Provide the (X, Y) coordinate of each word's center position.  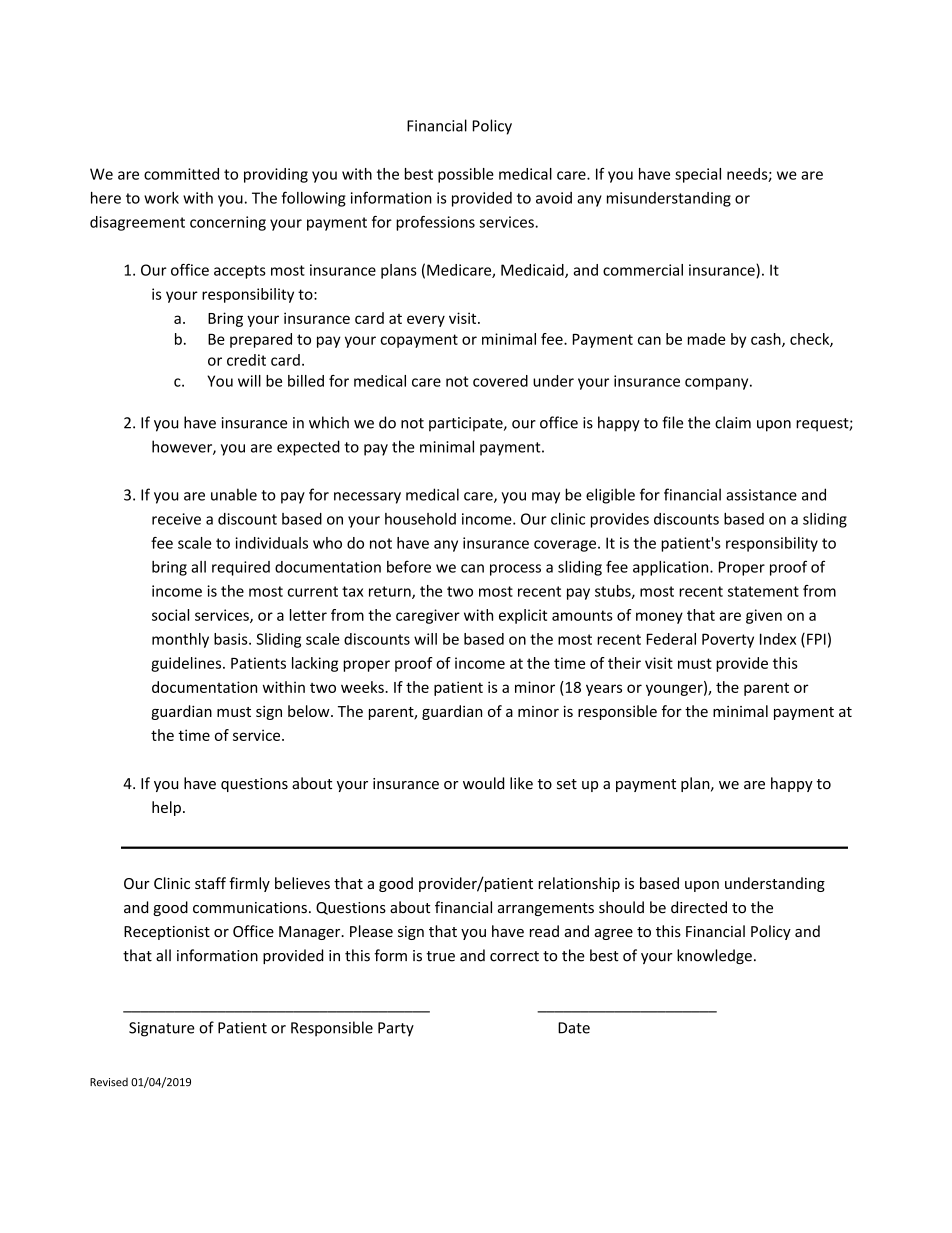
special (698, 175)
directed (699, 907)
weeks (363, 687)
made (706, 339)
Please (371, 931)
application (672, 568)
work (161, 198)
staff (210, 883)
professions (435, 223)
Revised (109, 1082)
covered (500, 381)
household (420, 519)
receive (176, 519)
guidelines (187, 664)
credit (246, 360)
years (604, 690)
